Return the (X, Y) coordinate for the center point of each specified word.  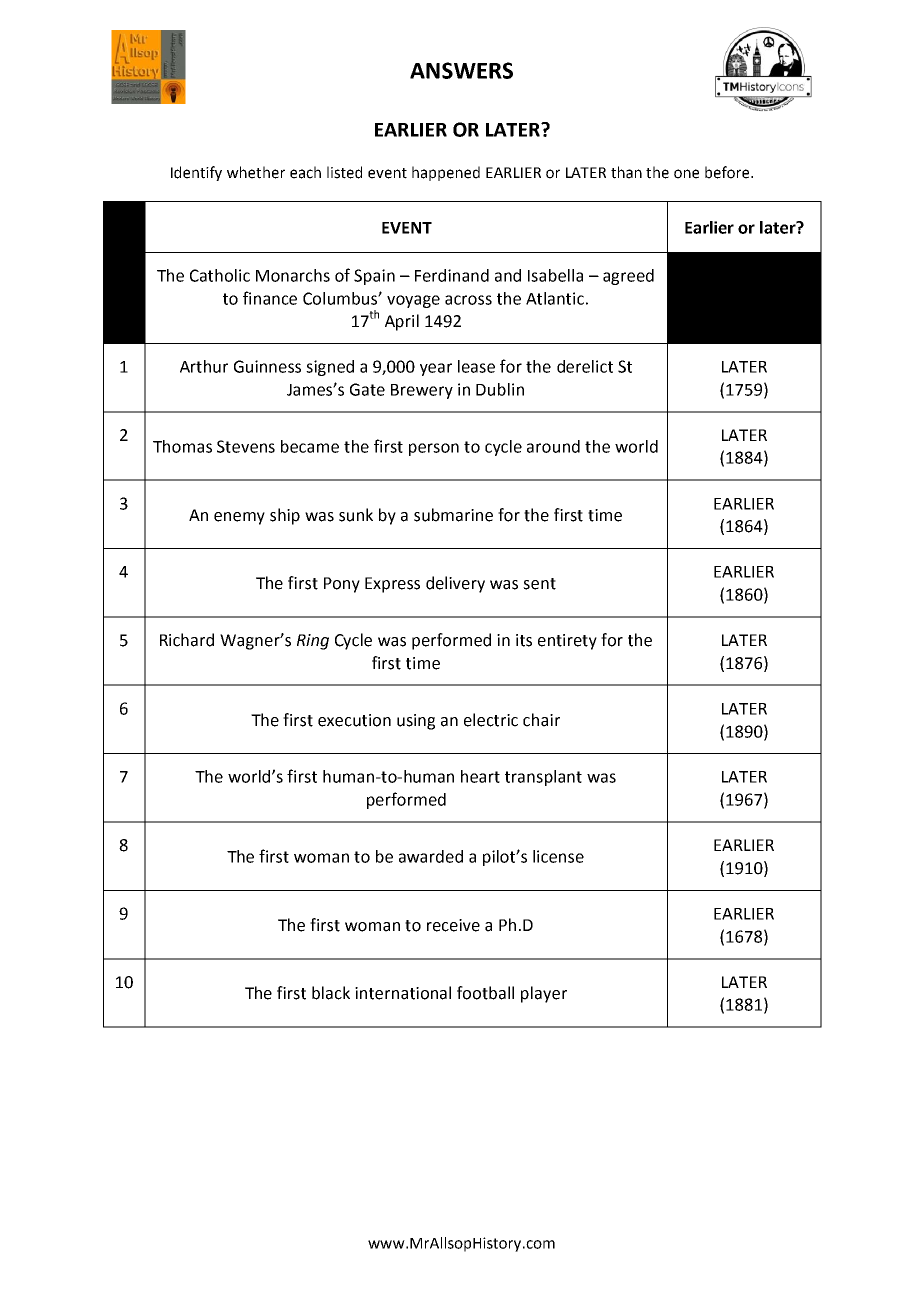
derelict (585, 366)
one (686, 174)
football (485, 993)
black (331, 993)
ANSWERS (461, 70)
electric (491, 720)
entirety (567, 642)
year (436, 369)
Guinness (267, 366)
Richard (187, 640)
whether (256, 172)
